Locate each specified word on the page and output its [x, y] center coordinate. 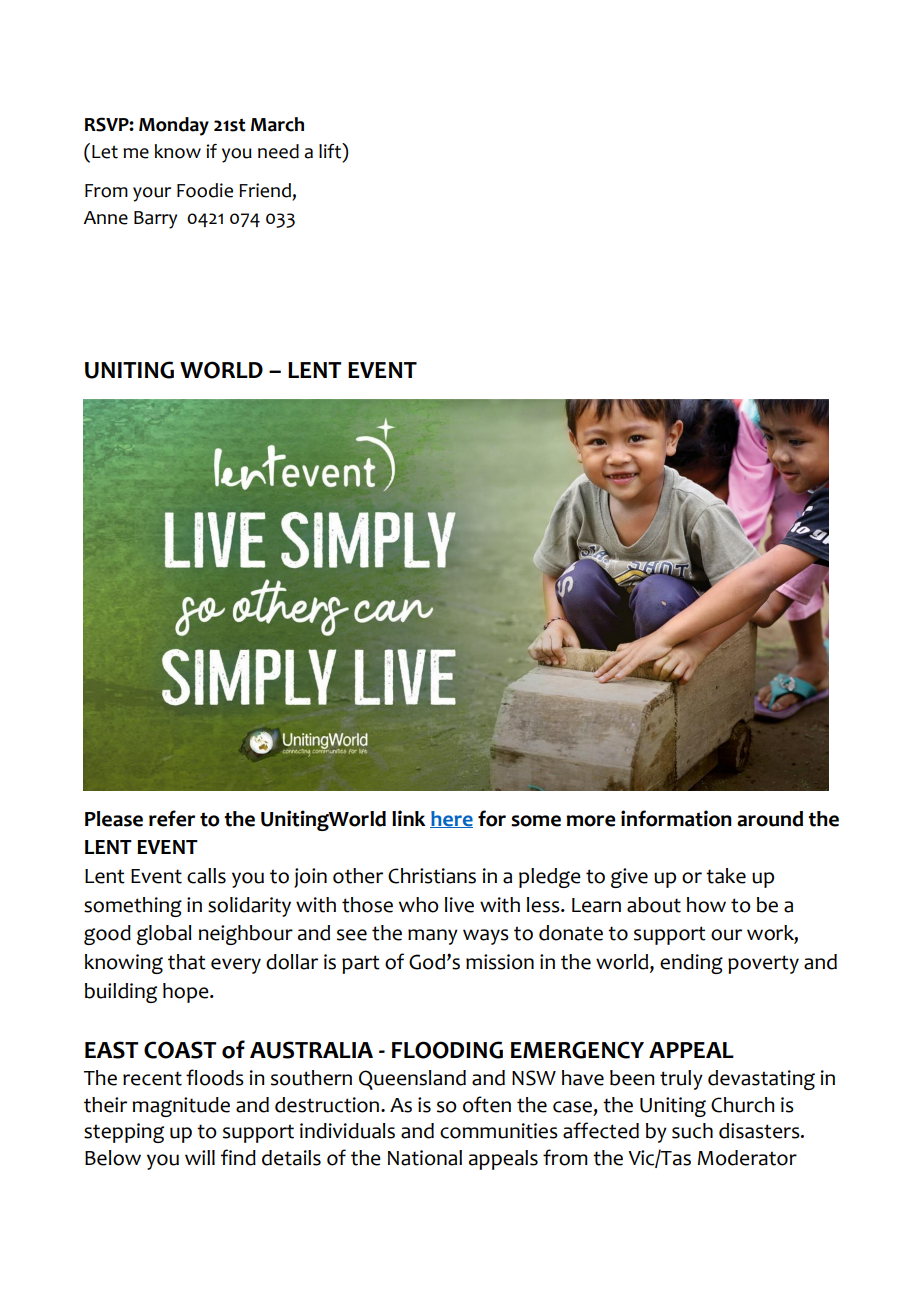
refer [172, 818]
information [676, 818]
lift [331, 151]
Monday [174, 126]
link [409, 818]
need [278, 151]
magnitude [181, 1107]
